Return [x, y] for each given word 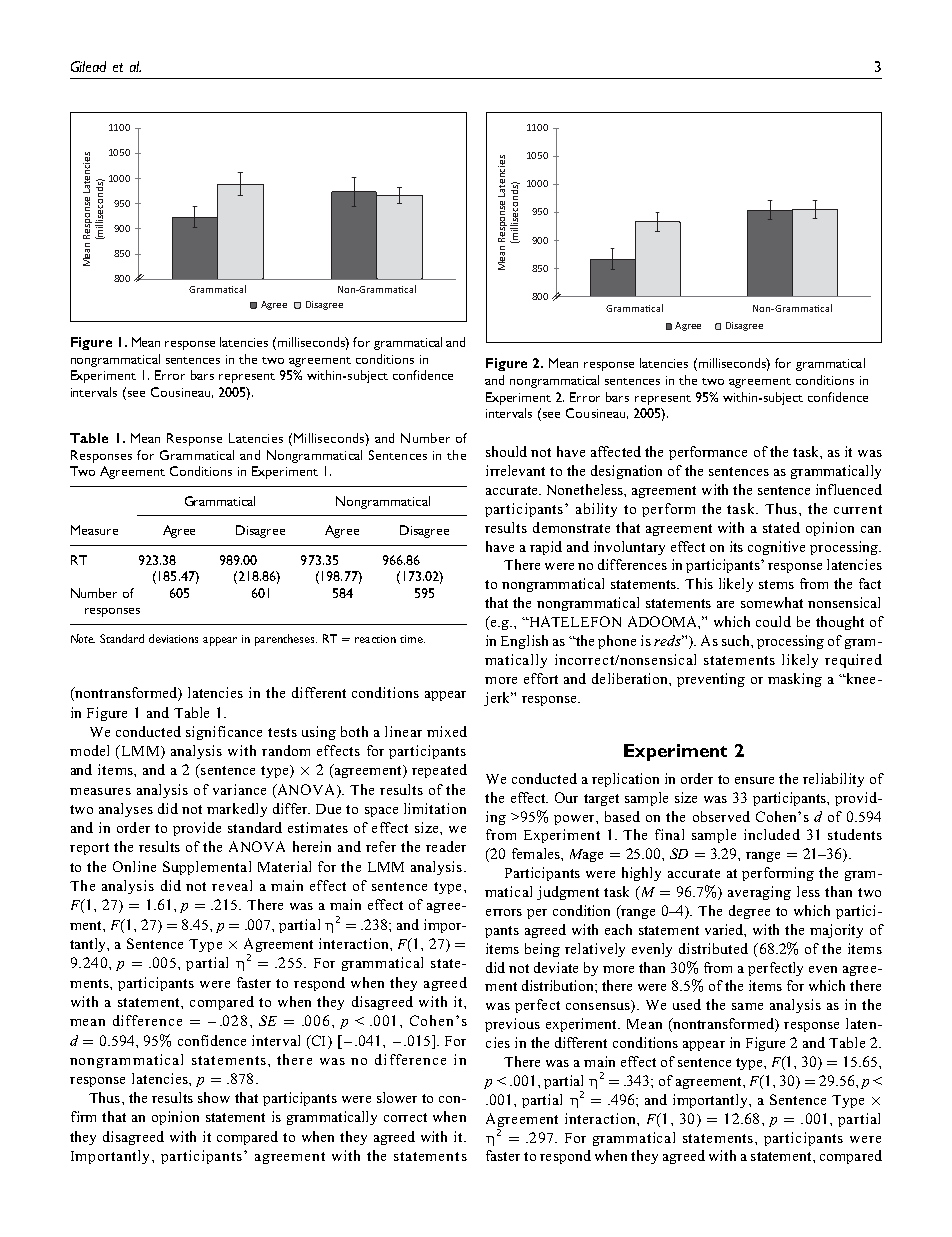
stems [776, 584]
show [214, 1097]
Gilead [88, 66]
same [747, 1006]
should [506, 451]
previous [512, 1025]
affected [616, 451]
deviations [173, 638]
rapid [546, 548]
